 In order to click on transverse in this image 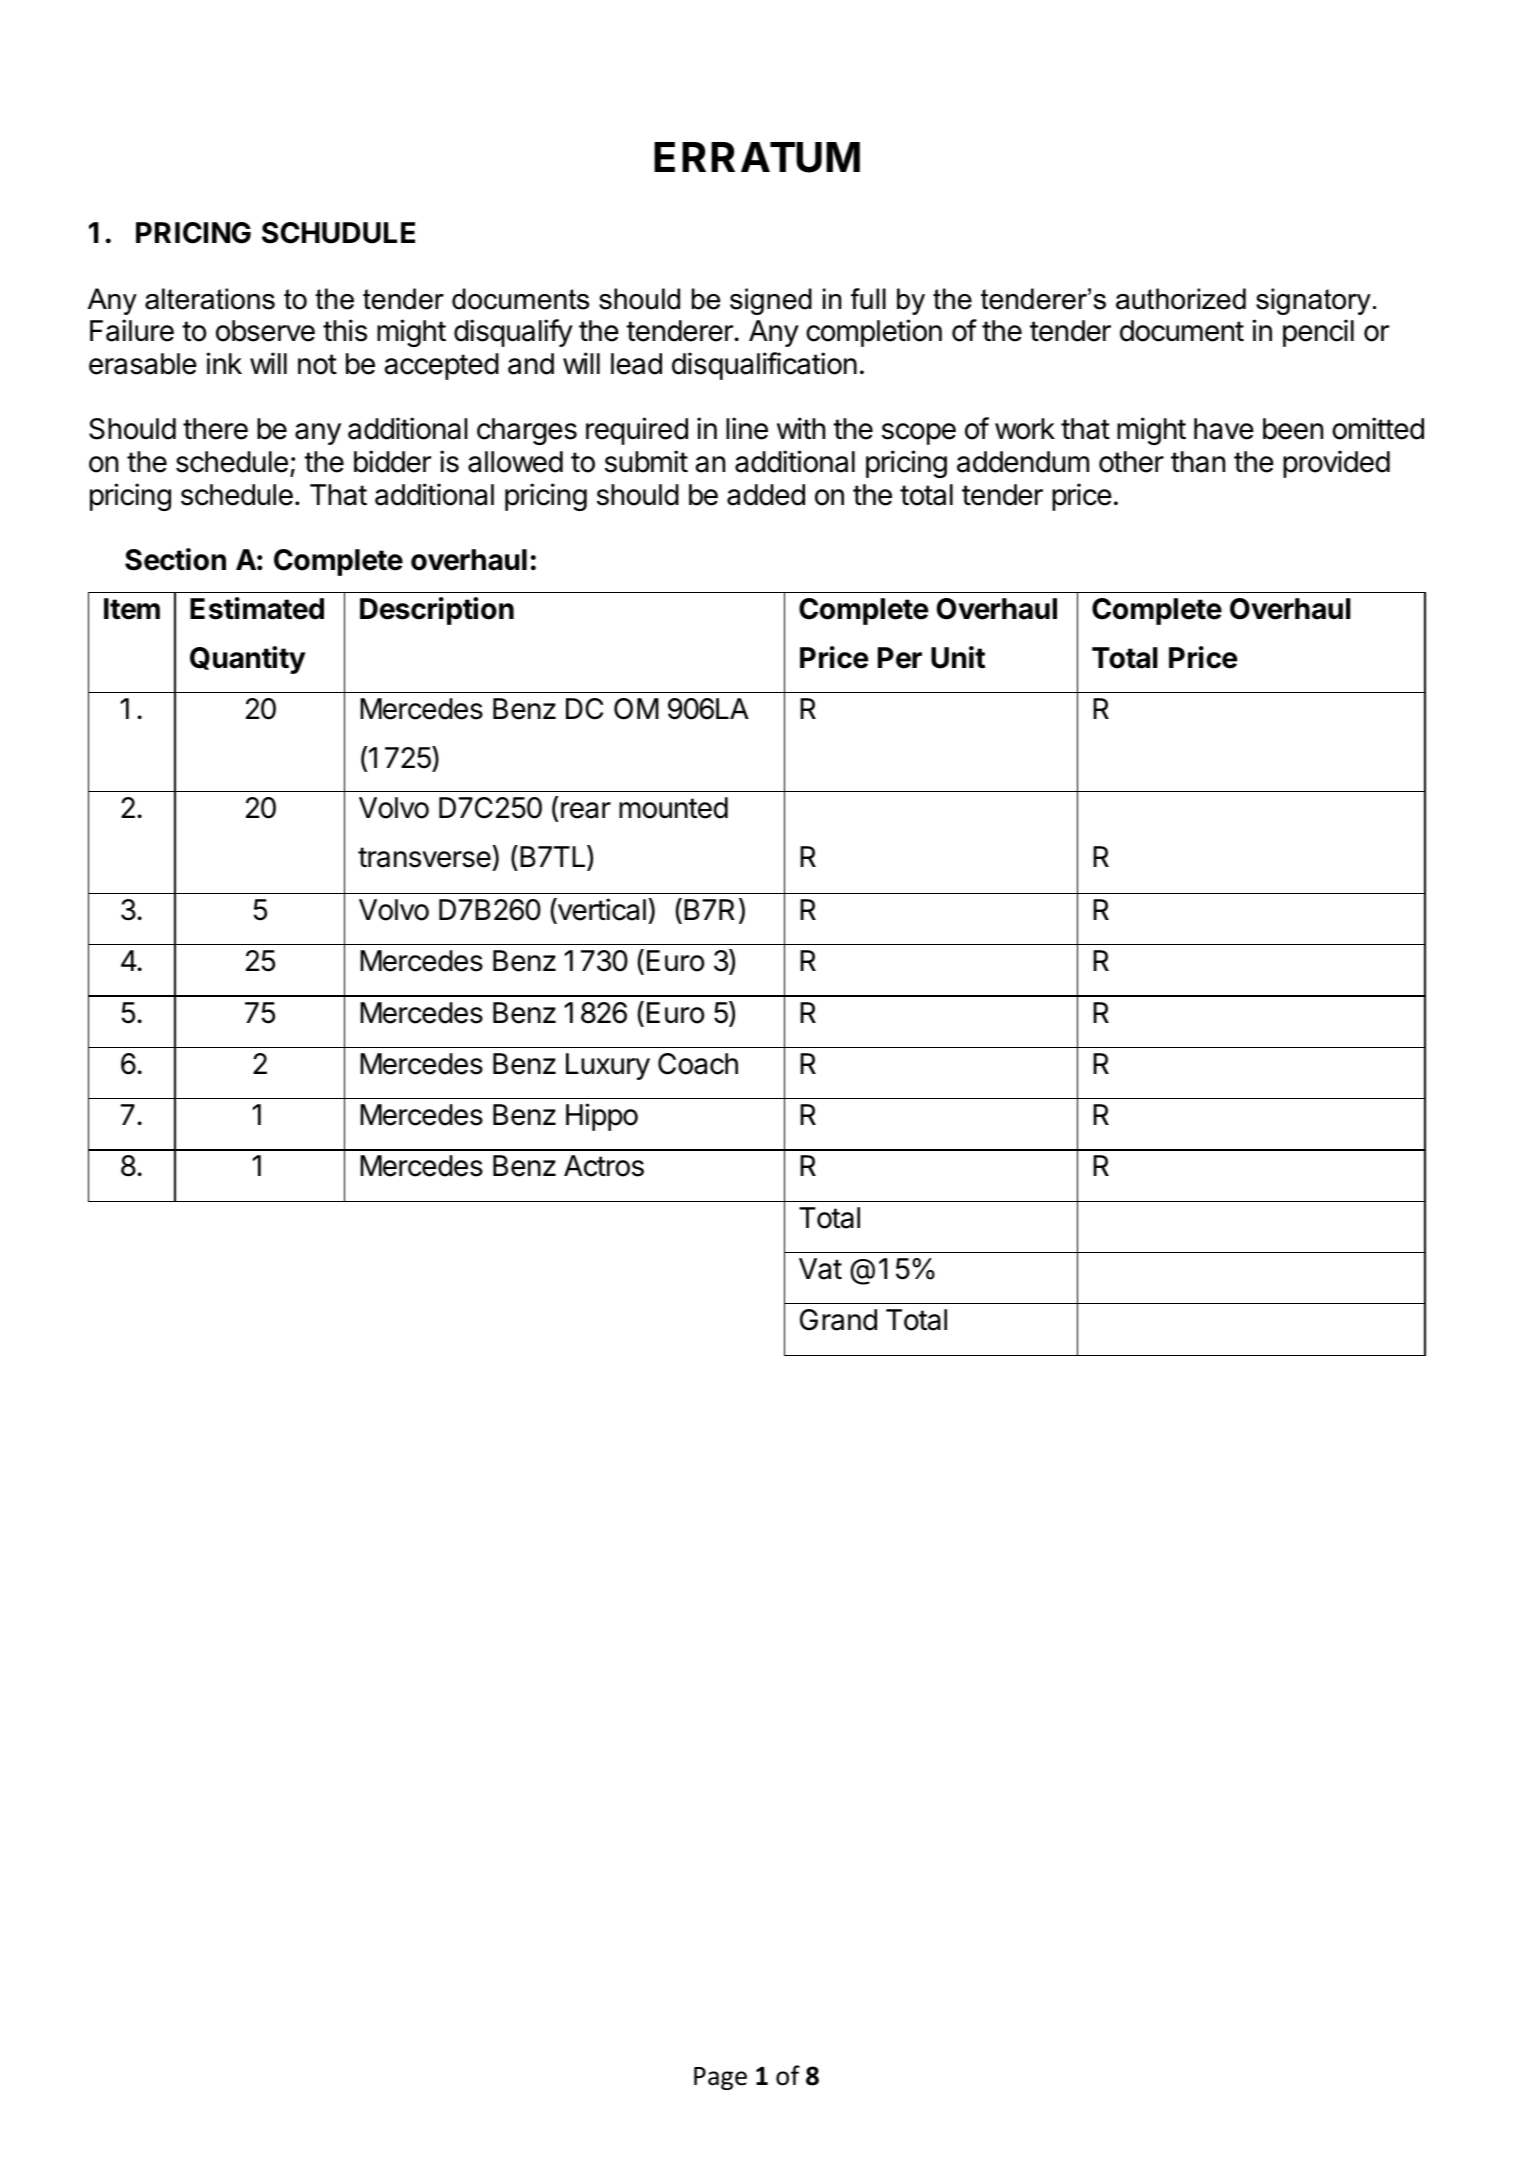, I will do `click(424, 857)`.
